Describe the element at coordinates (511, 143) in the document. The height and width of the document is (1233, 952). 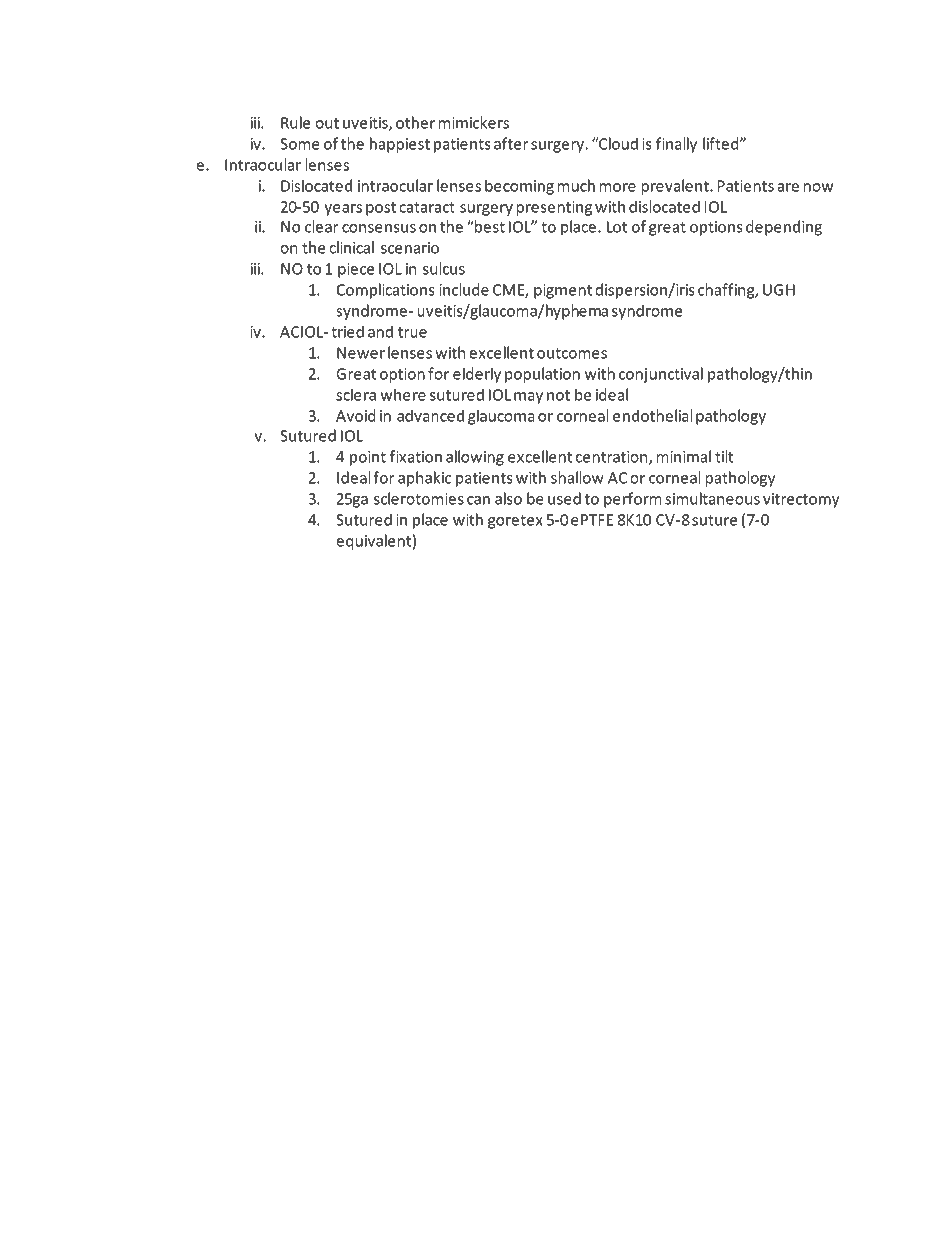
I see `after` at that location.
